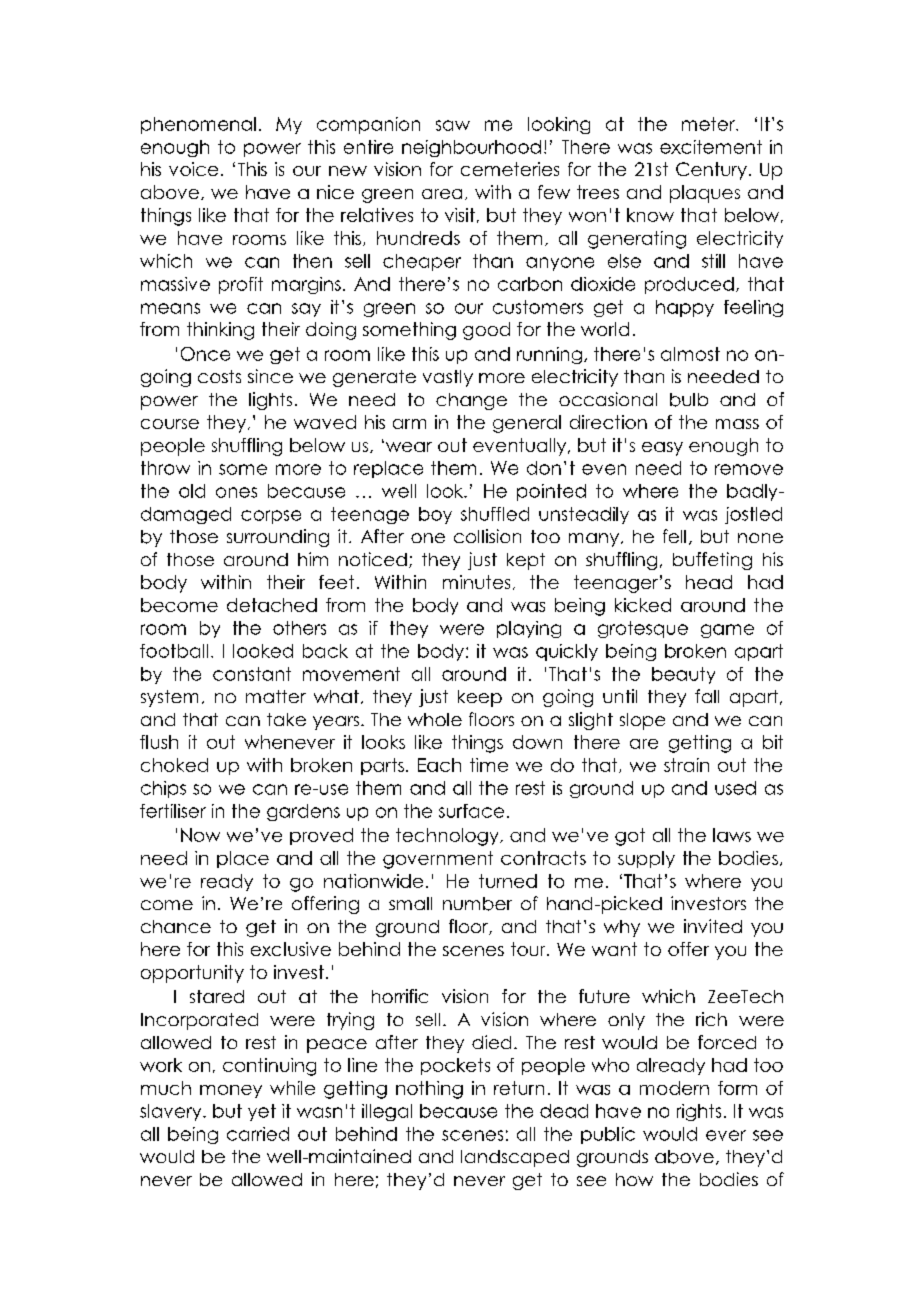  I want to click on shuffled, so click(495, 514).
